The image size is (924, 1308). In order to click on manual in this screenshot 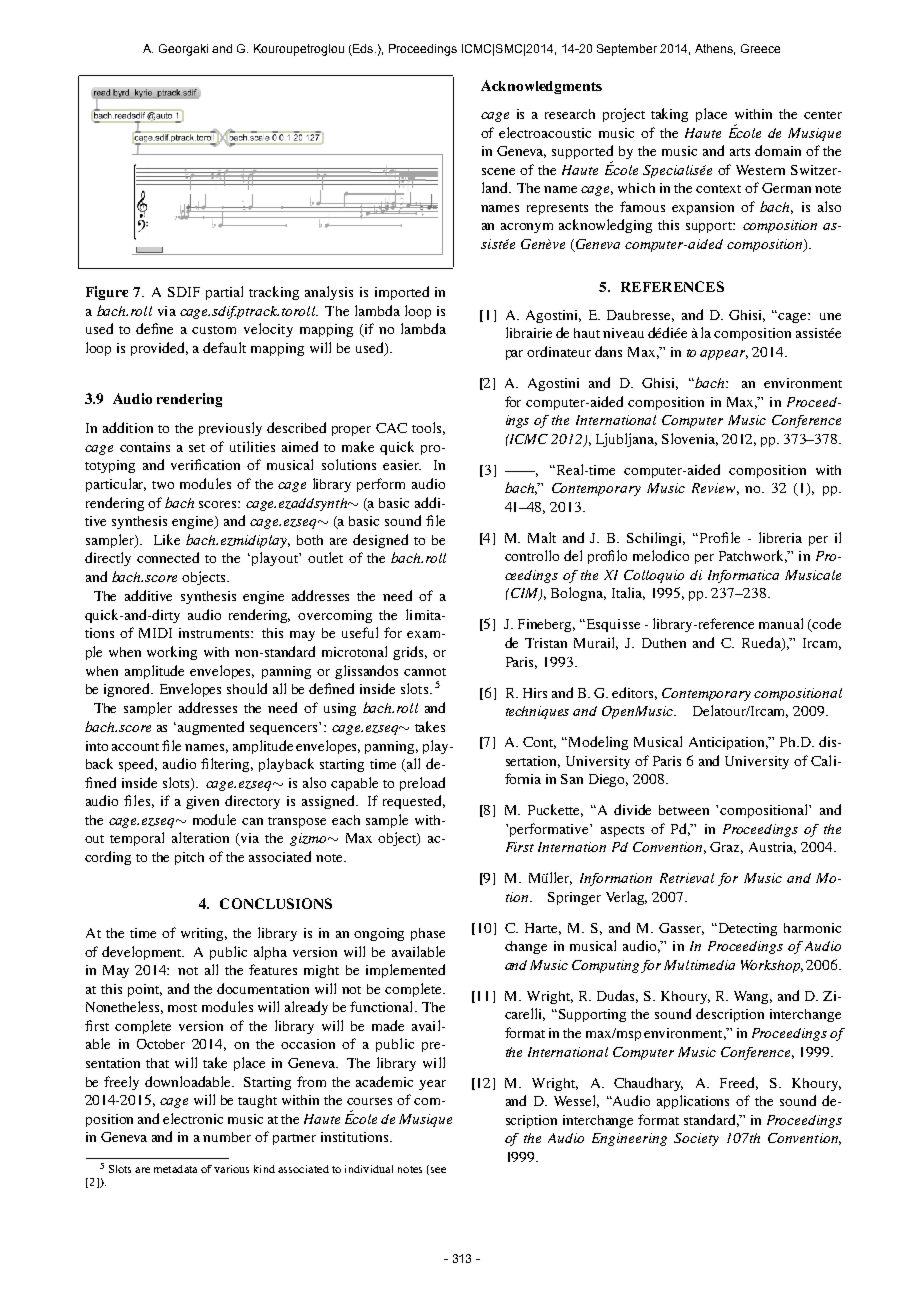, I will do `click(781, 623)`.
